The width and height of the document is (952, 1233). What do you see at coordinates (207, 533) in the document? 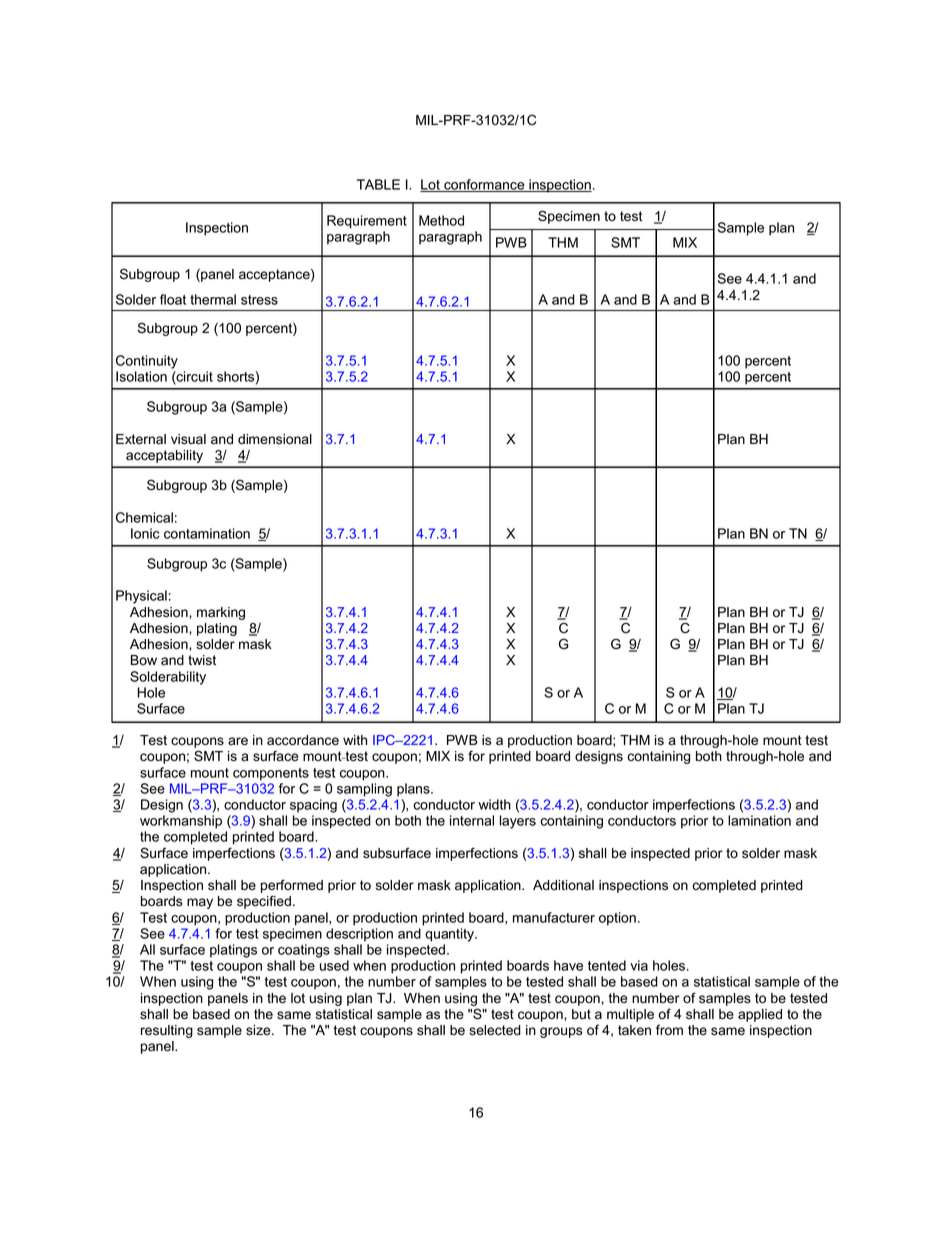
I see `contamination` at bounding box center [207, 533].
